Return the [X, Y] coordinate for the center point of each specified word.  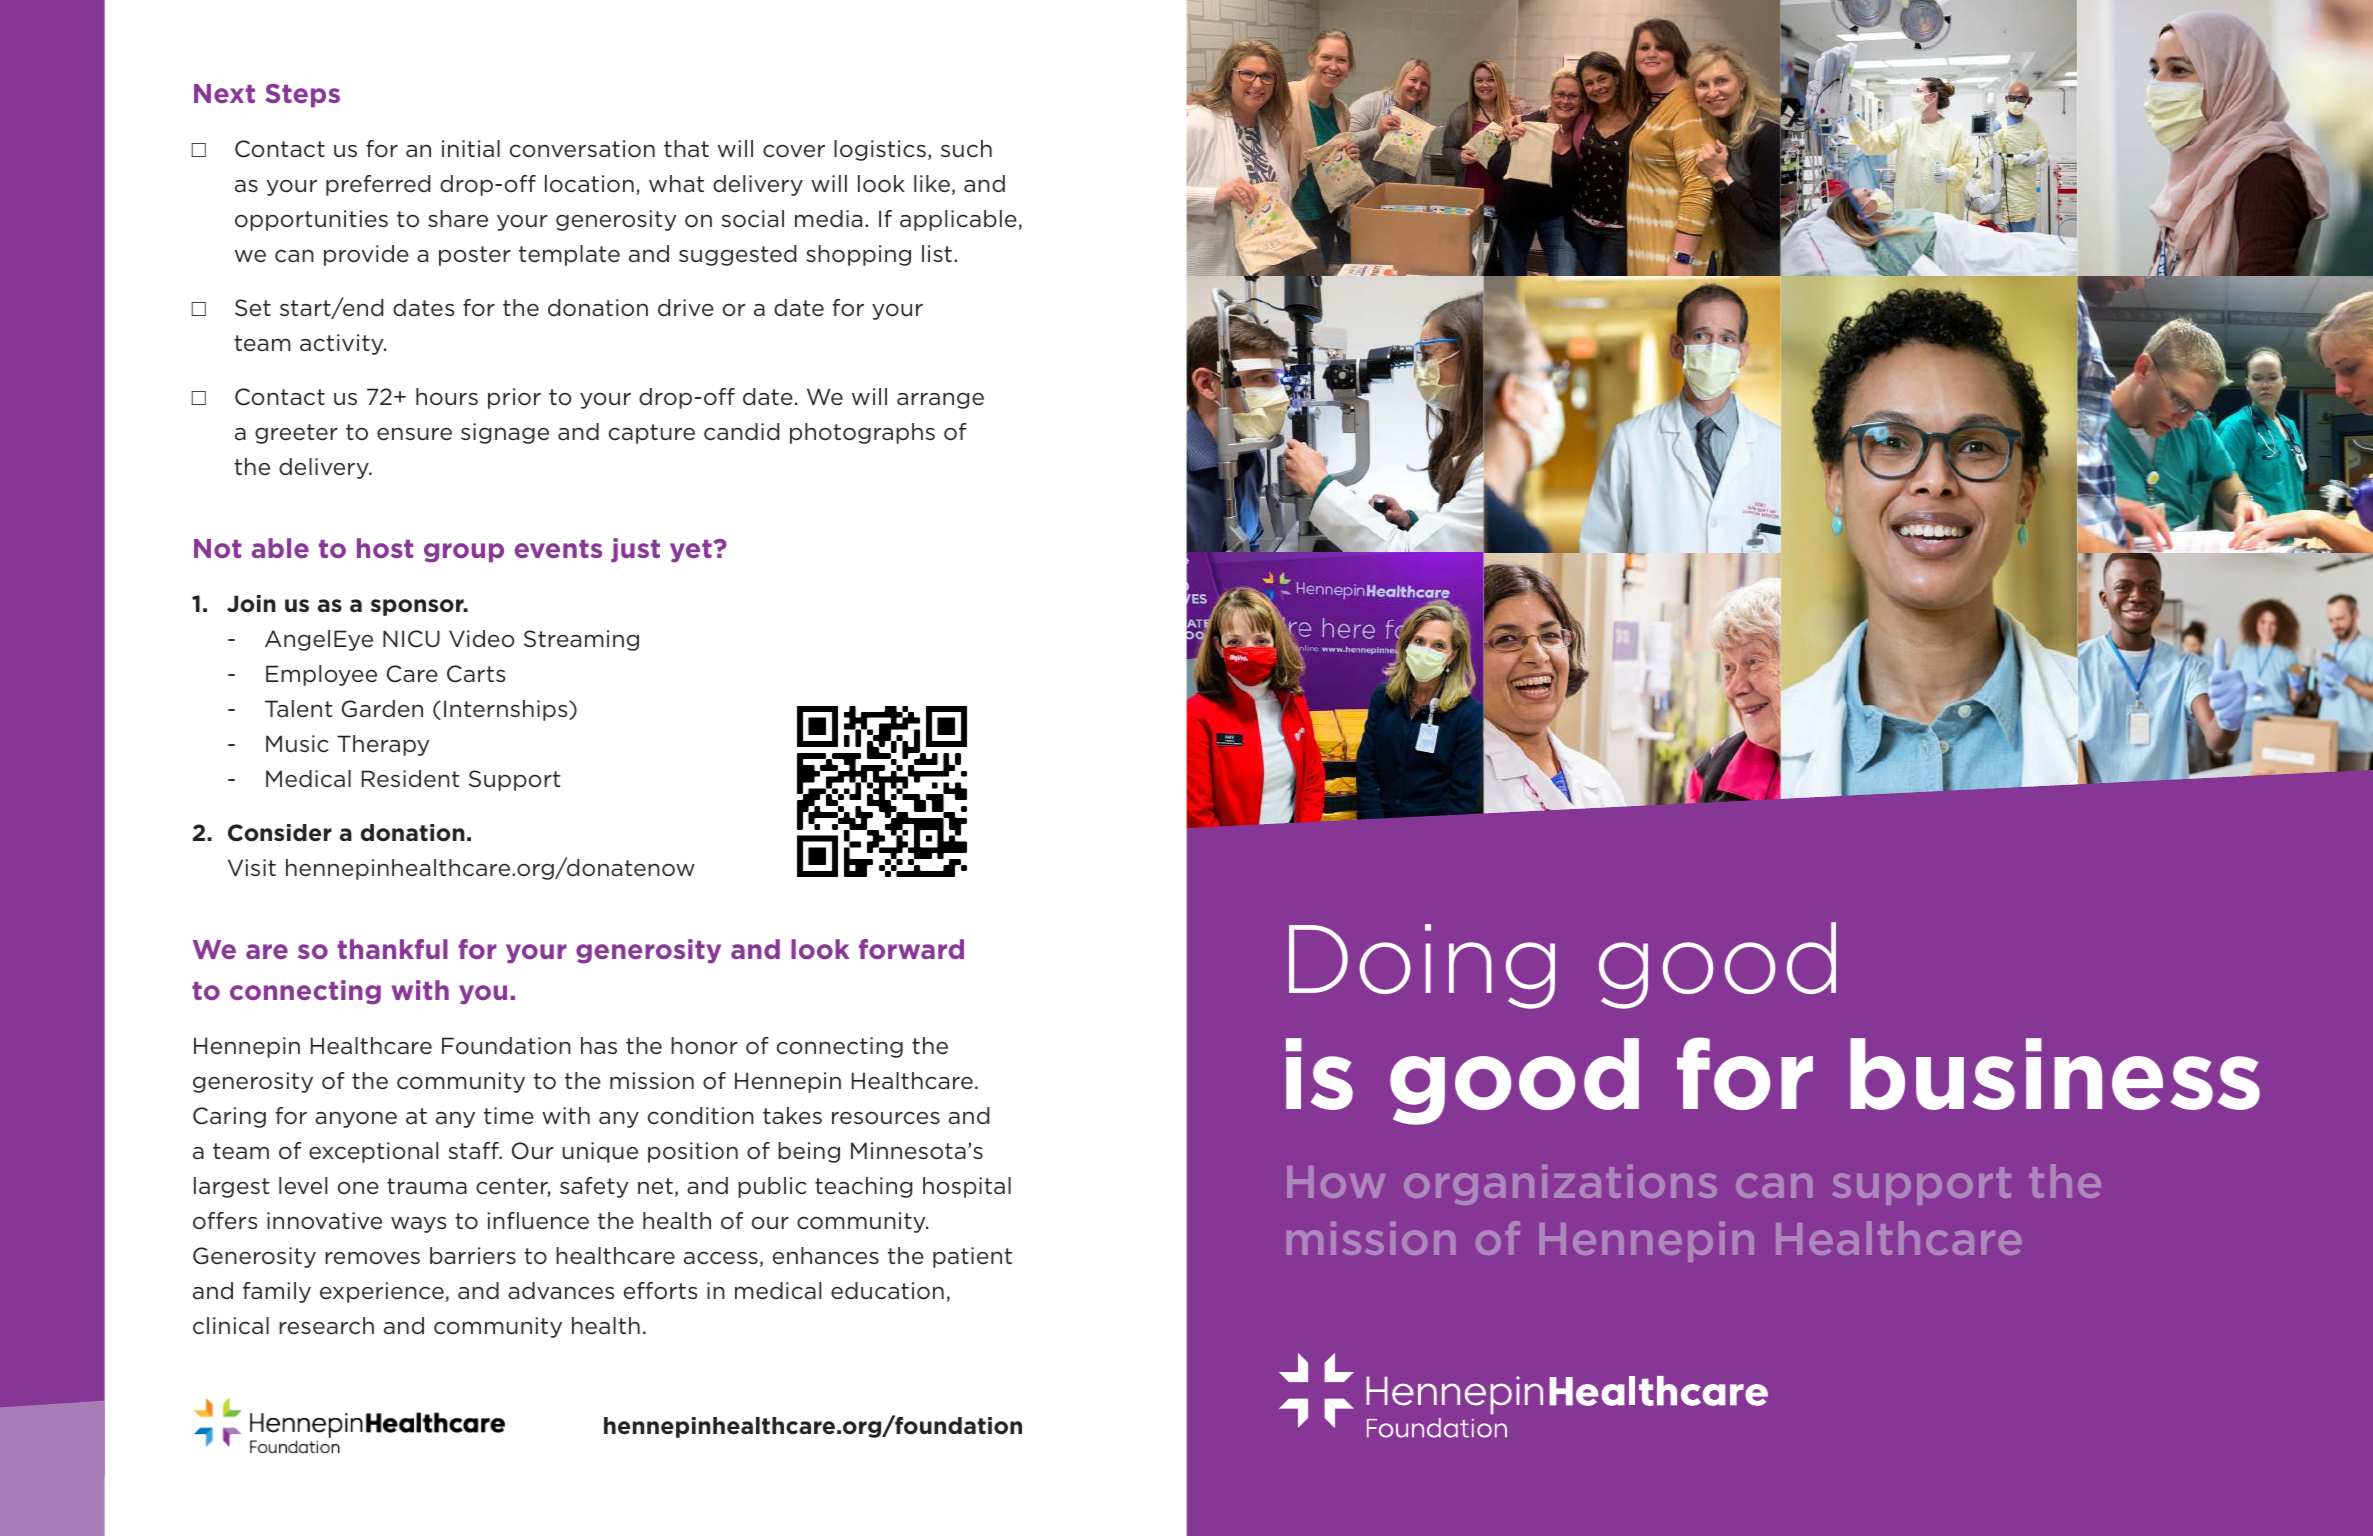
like [932, 184]
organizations [1560, 1185]
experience [383, 1292]
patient [972, 1257]
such [966, 149]
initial [471, 148]
